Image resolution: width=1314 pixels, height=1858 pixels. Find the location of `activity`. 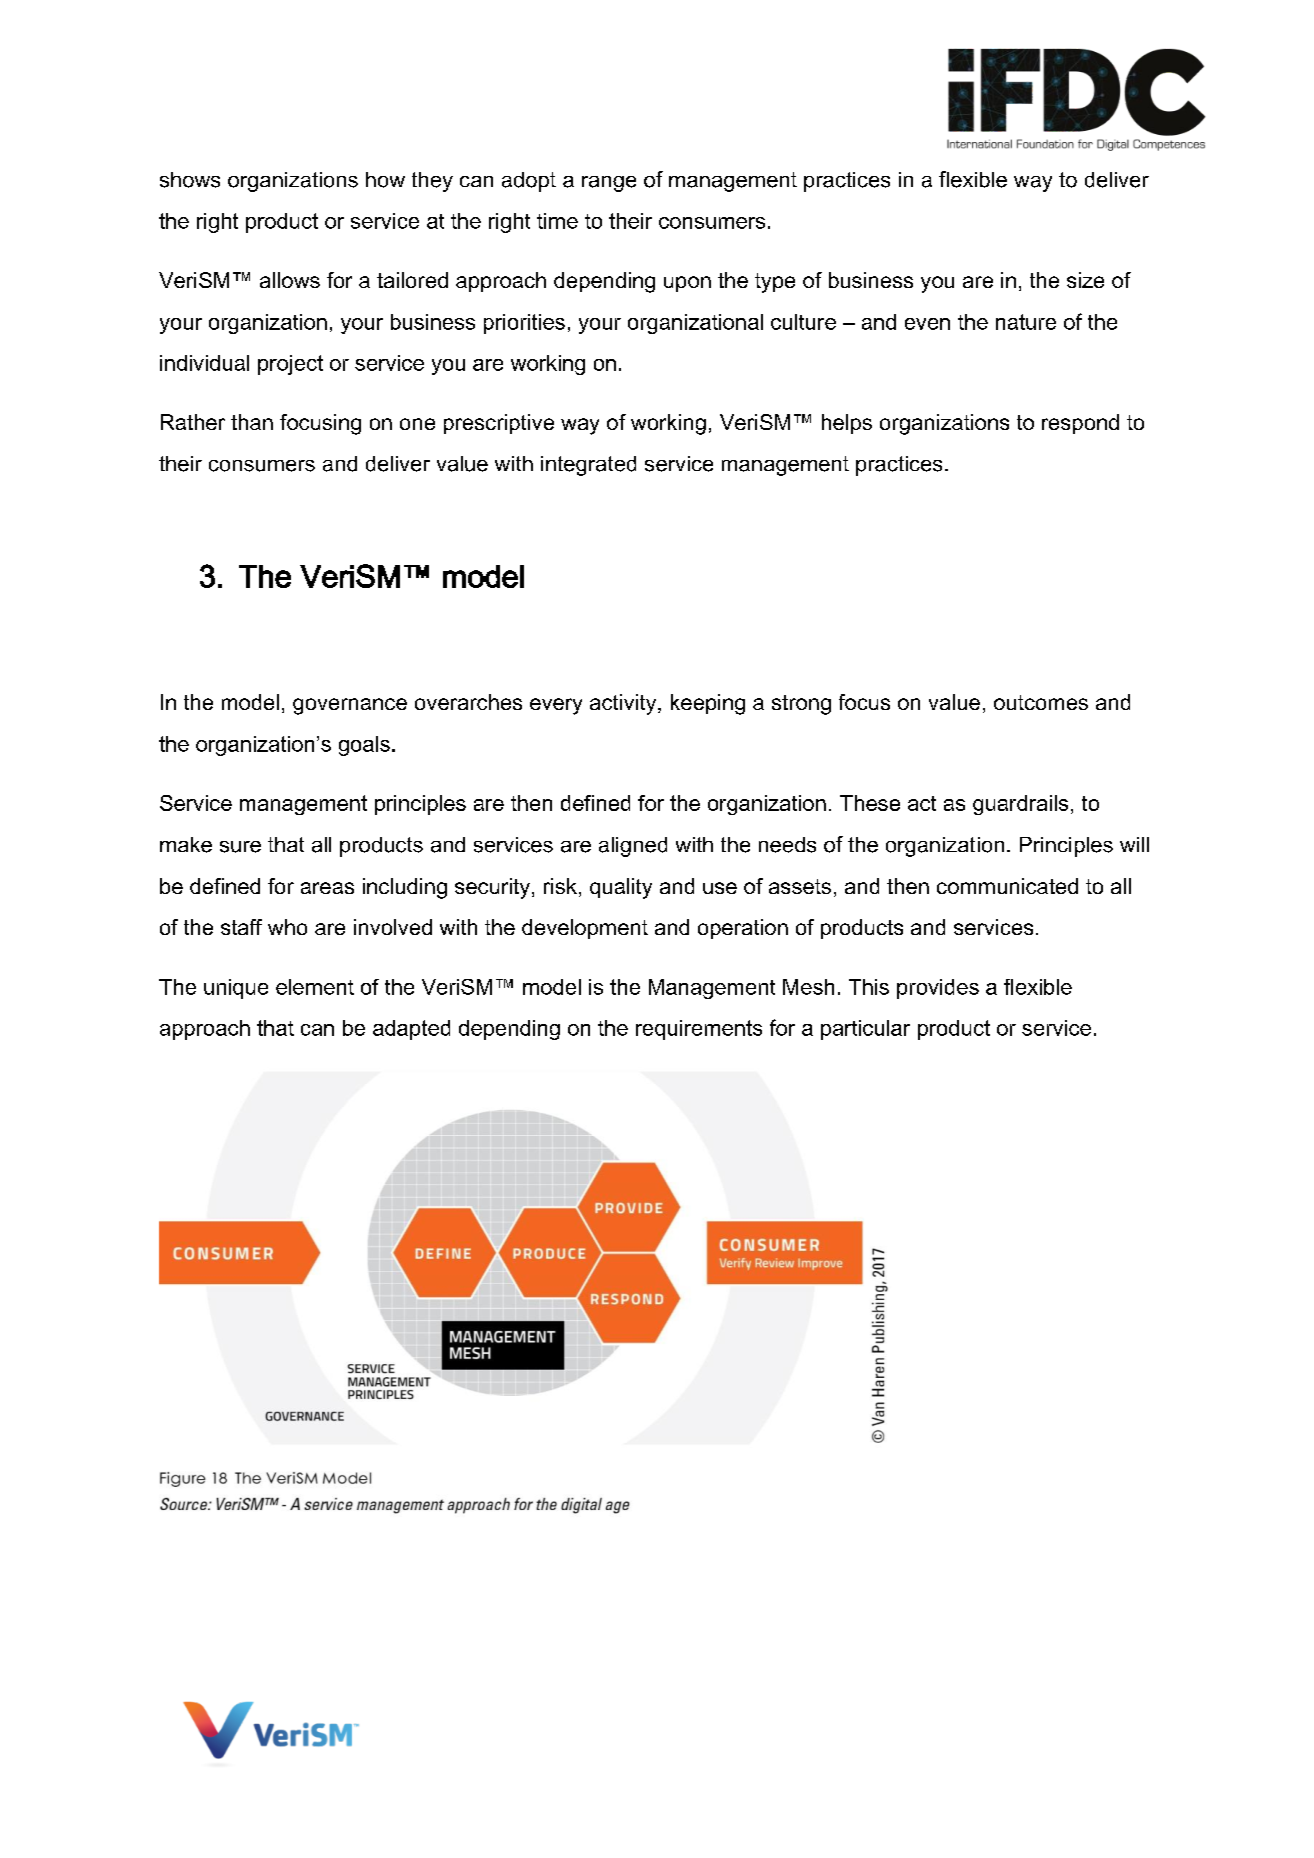

activity is located at coordinates (624, 704).
